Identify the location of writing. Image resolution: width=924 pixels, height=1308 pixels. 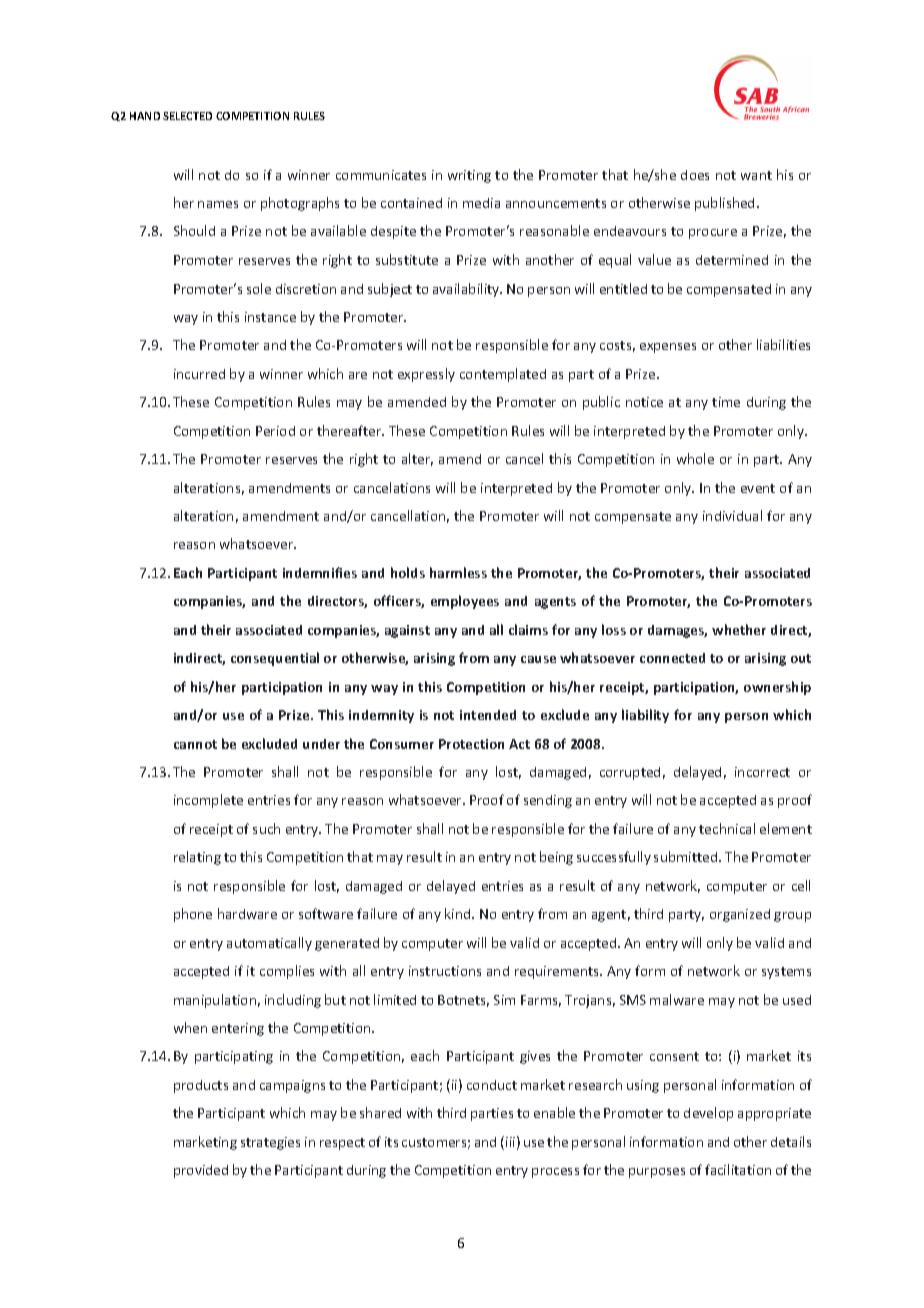
(469, 176).
